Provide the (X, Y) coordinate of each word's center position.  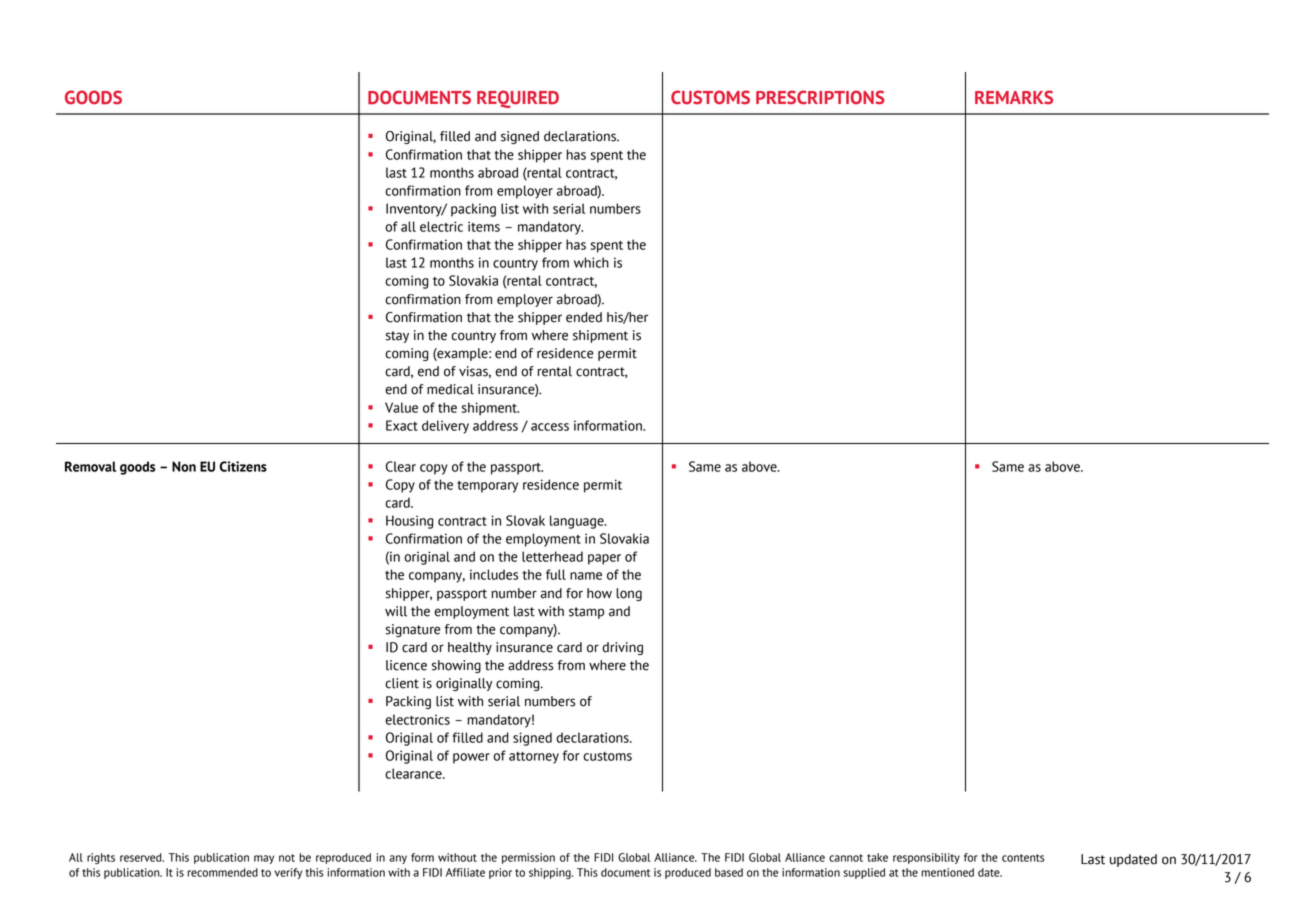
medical (450, 389)
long (629, 594)
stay (397, 337)
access (550, 427)
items (484, 226)
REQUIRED (518, 99)
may (264, 859)
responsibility (926, 858)
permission (528, 858)
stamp (586, 613)
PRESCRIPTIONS (820, 97)
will (396, 611)
